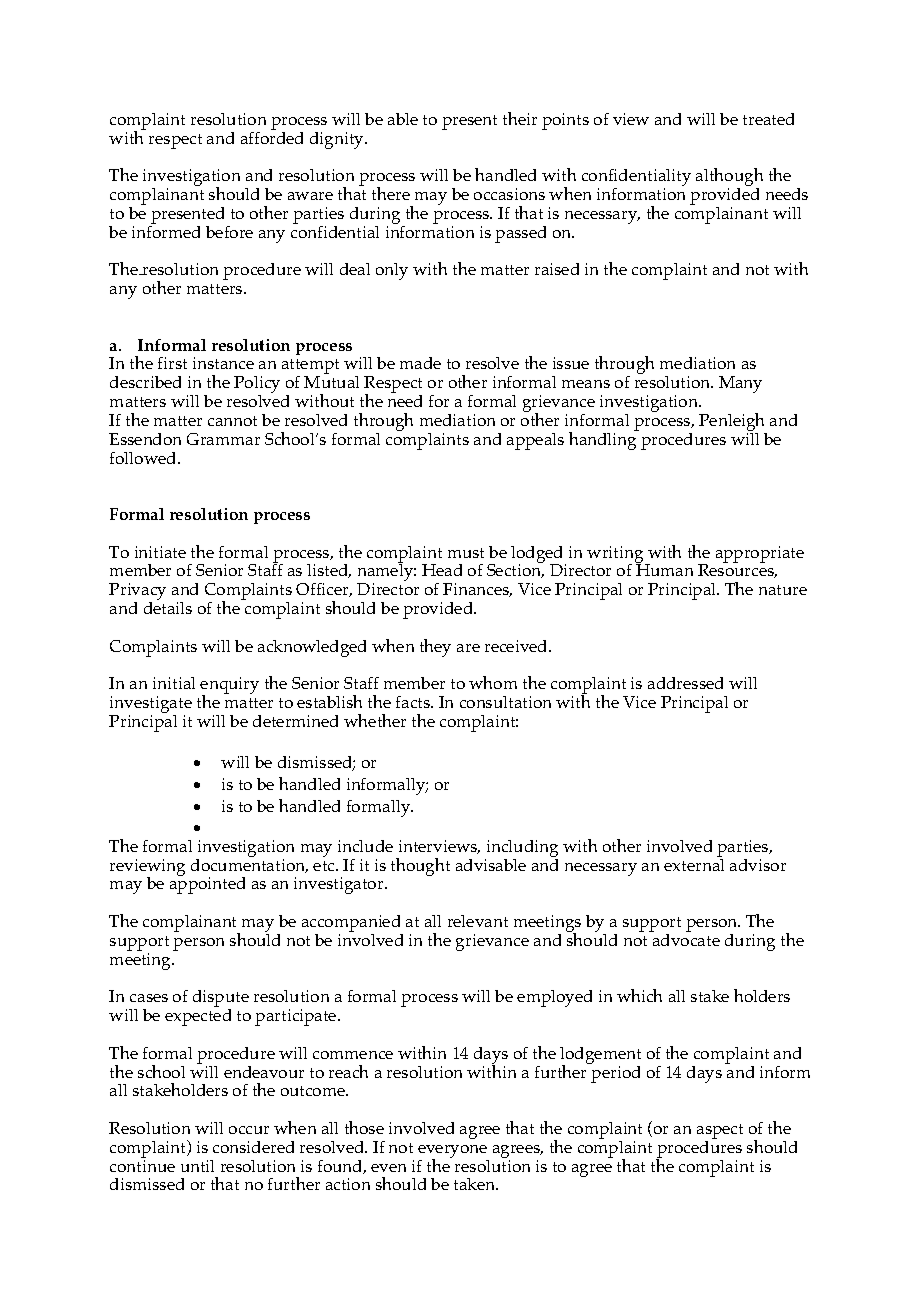  I want to click on addressed, so click(685, 683).
